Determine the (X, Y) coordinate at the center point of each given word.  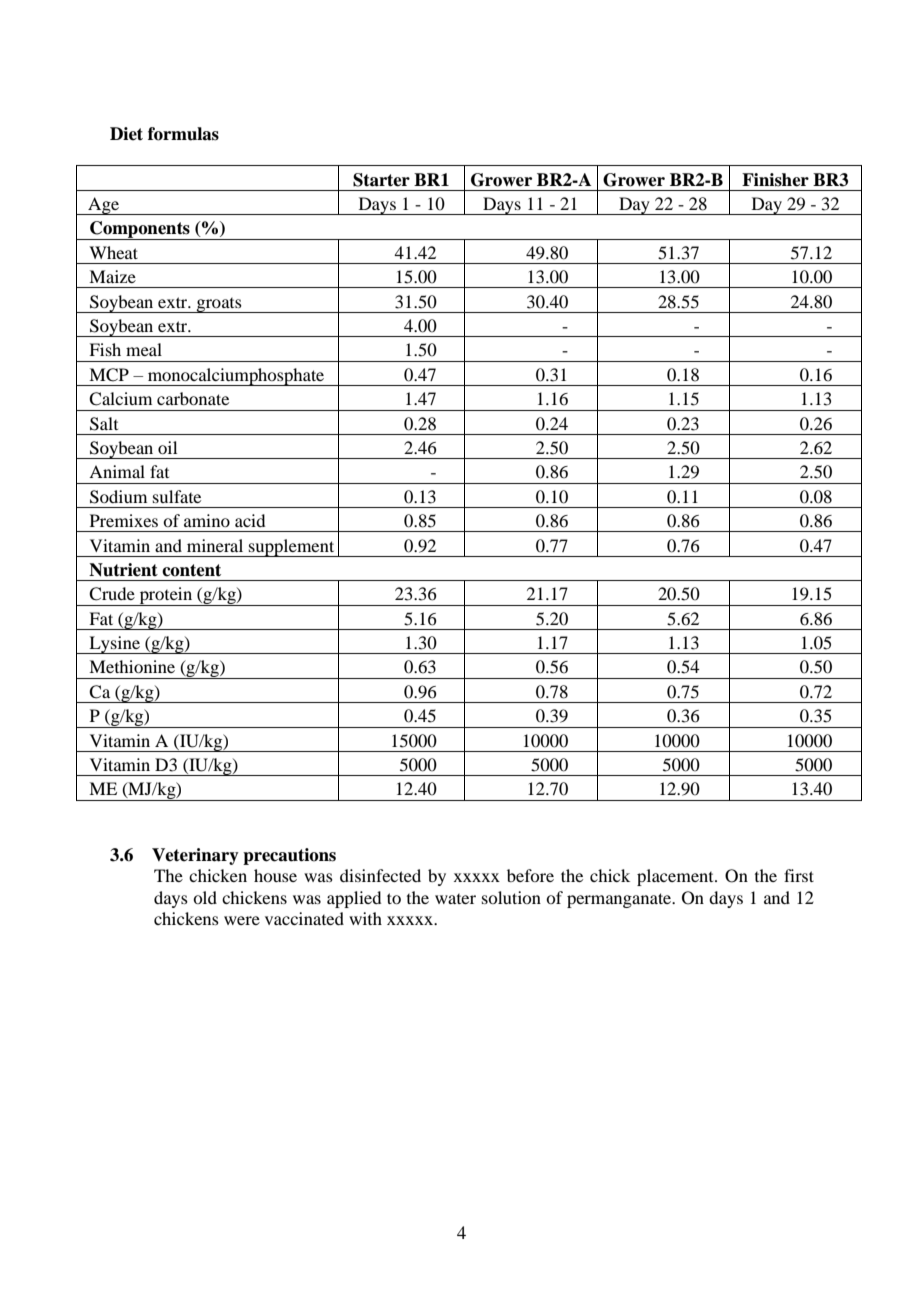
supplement (292, 548)
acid (250, 520)
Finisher (775, 180)
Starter (381, 180)
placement (676, 877)
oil (167, 447)
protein (166, 596)
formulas (183, 134)
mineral (215, 545)
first (799, 875)
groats (219, 305)
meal (144, 349)
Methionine (132, 666)
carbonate (193, 398)
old (205, 897)
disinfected (380, 875)
